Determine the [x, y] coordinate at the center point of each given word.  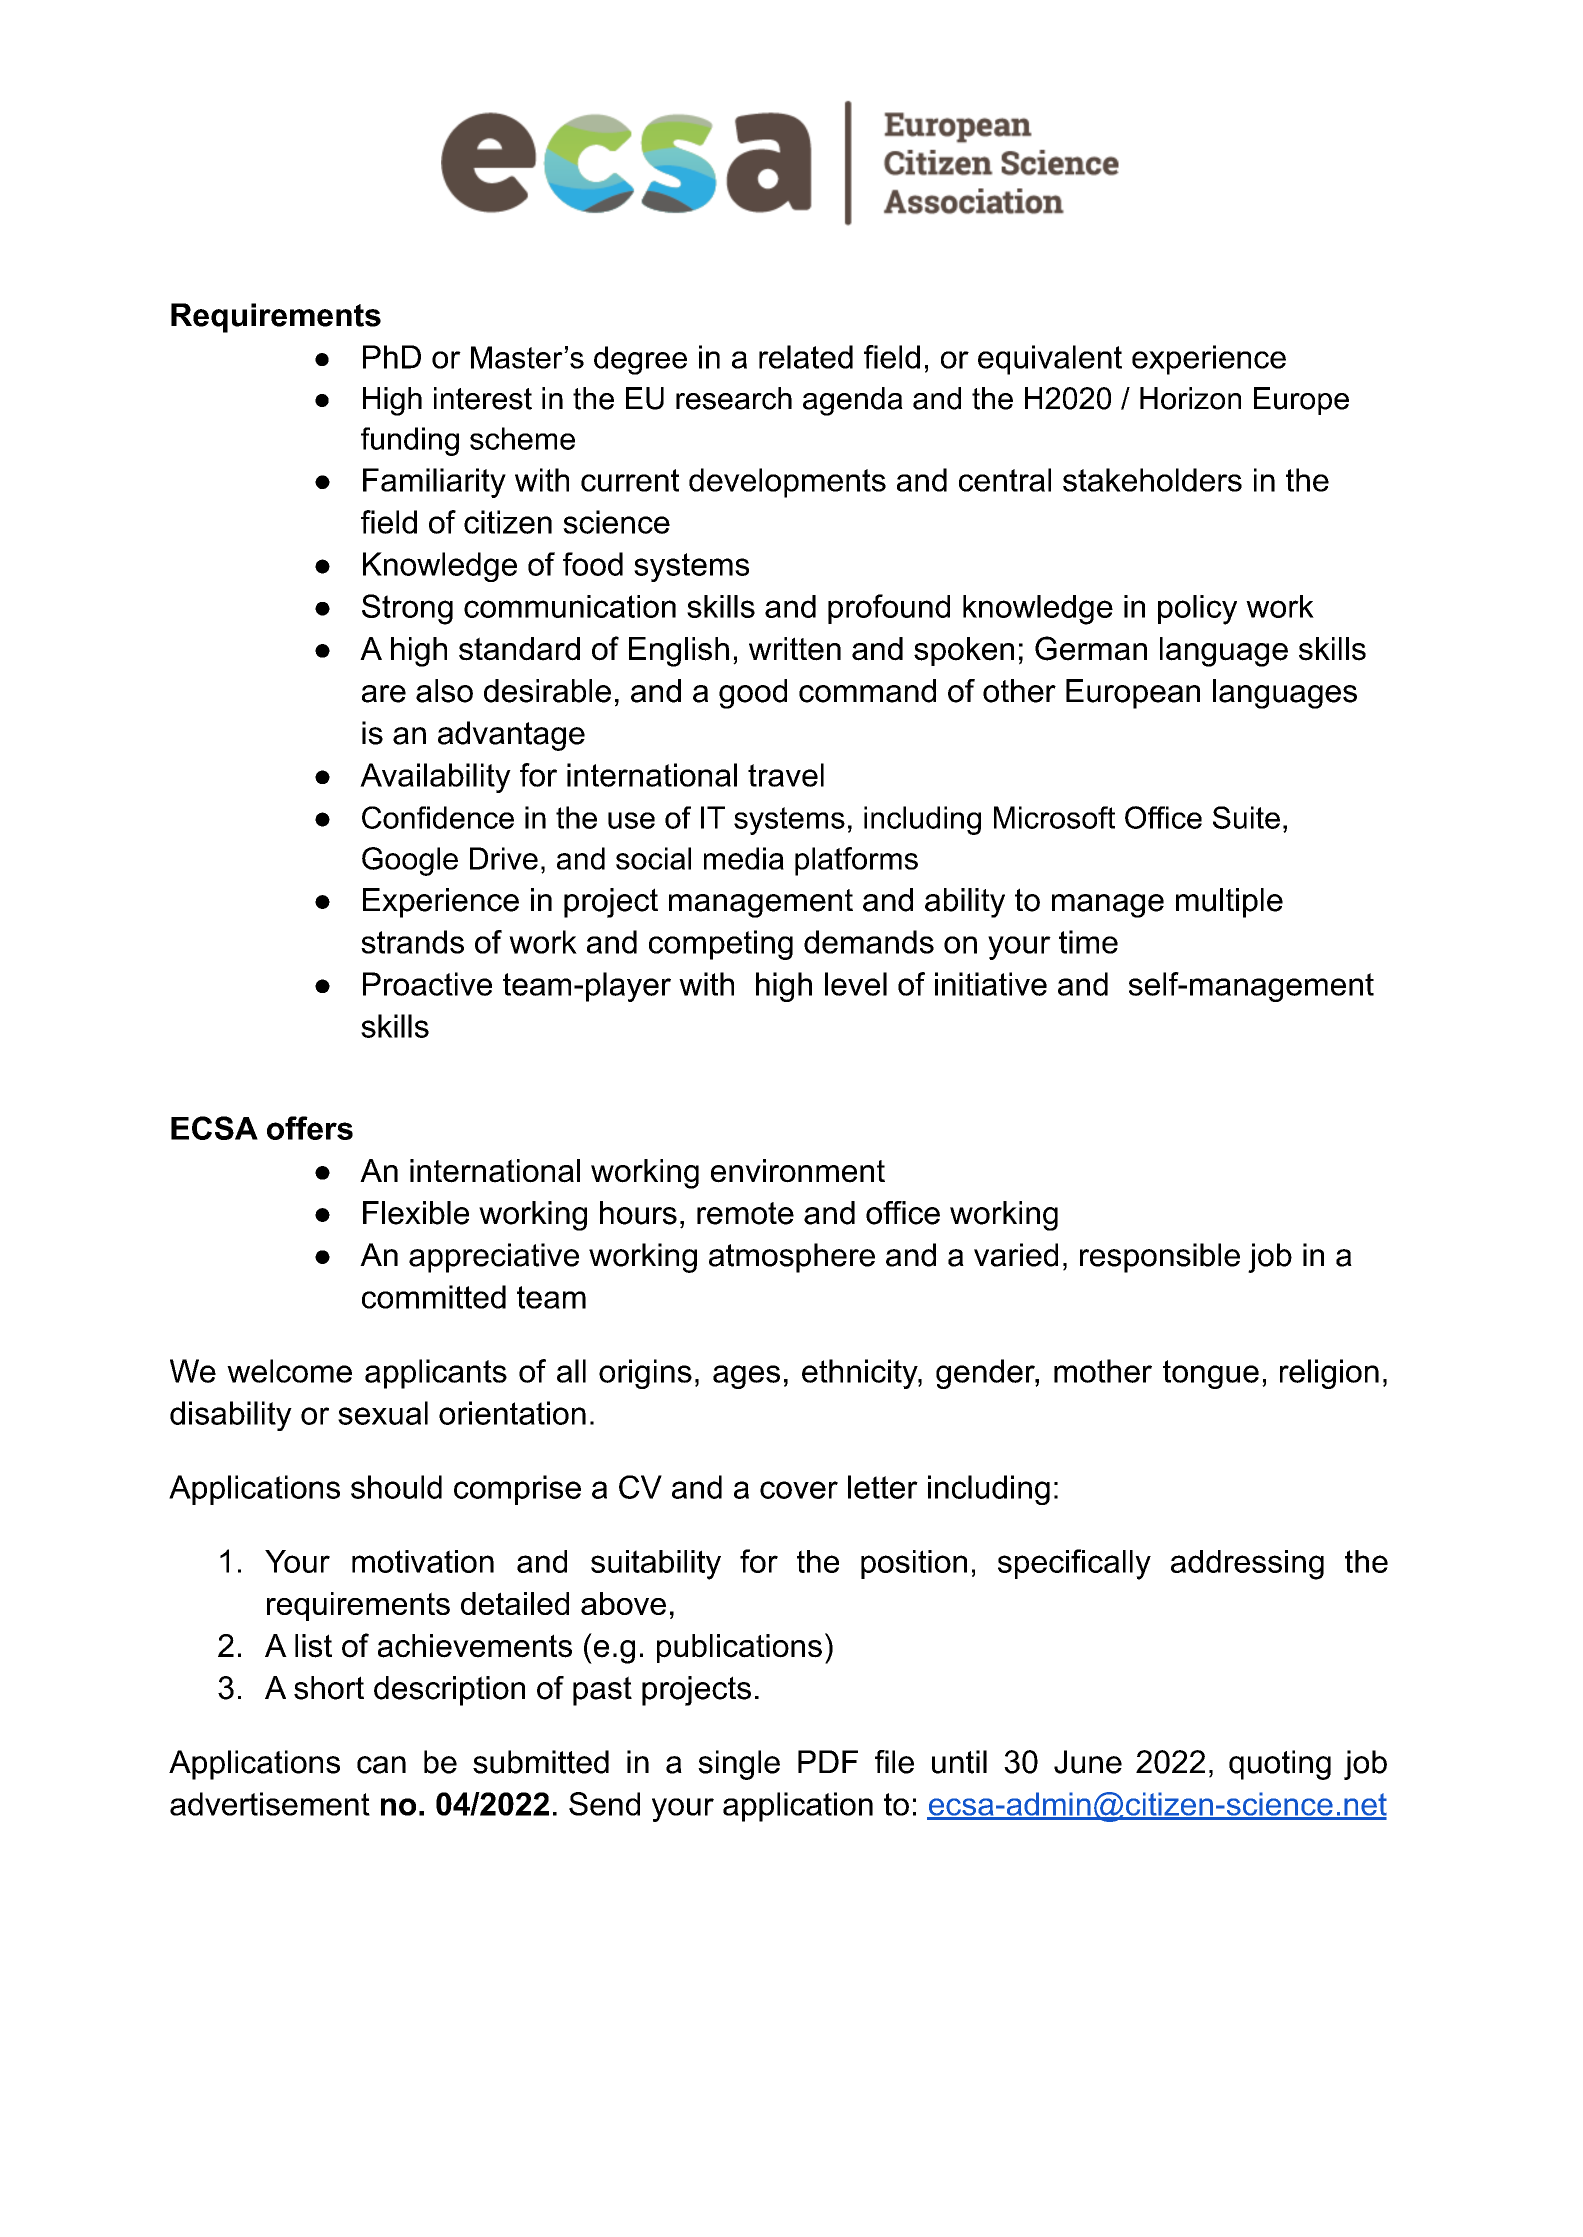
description [449, 1691]
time [1088, 942]
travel [786, 775]
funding [410, 441]
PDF [828, 1761]
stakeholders [1152, 480]
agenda [853, 401]
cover [799, 1490]
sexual [383, 1413]
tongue [1211, 1374]
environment [798, 1171]
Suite [1246, 817]
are [384, 694]
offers [310, 1128]
